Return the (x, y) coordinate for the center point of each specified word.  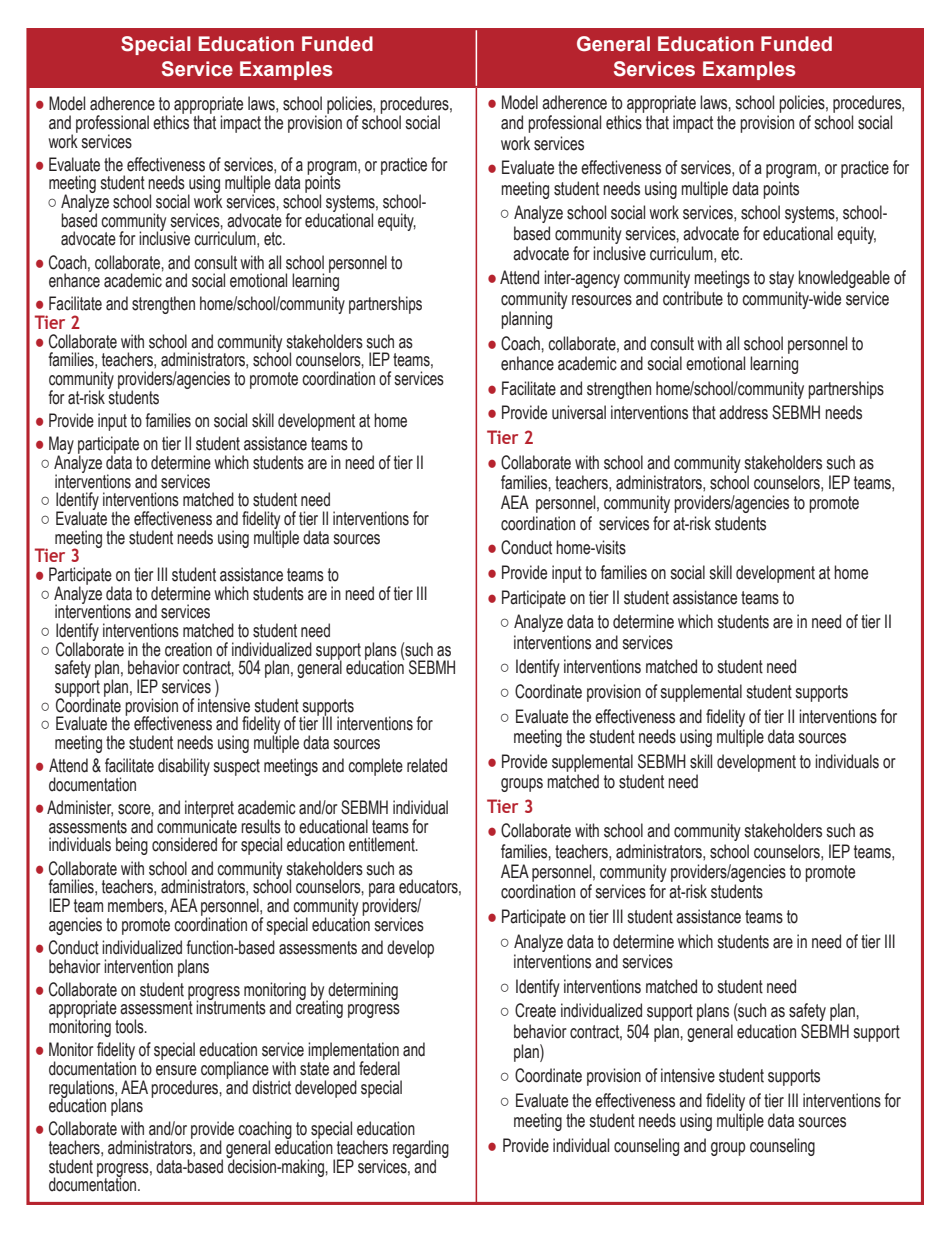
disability (184, 767)
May (61, 446)
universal (579, 412)
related (427, 765)
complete (375, 767)
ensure (176, 1070)
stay (781, 279)
